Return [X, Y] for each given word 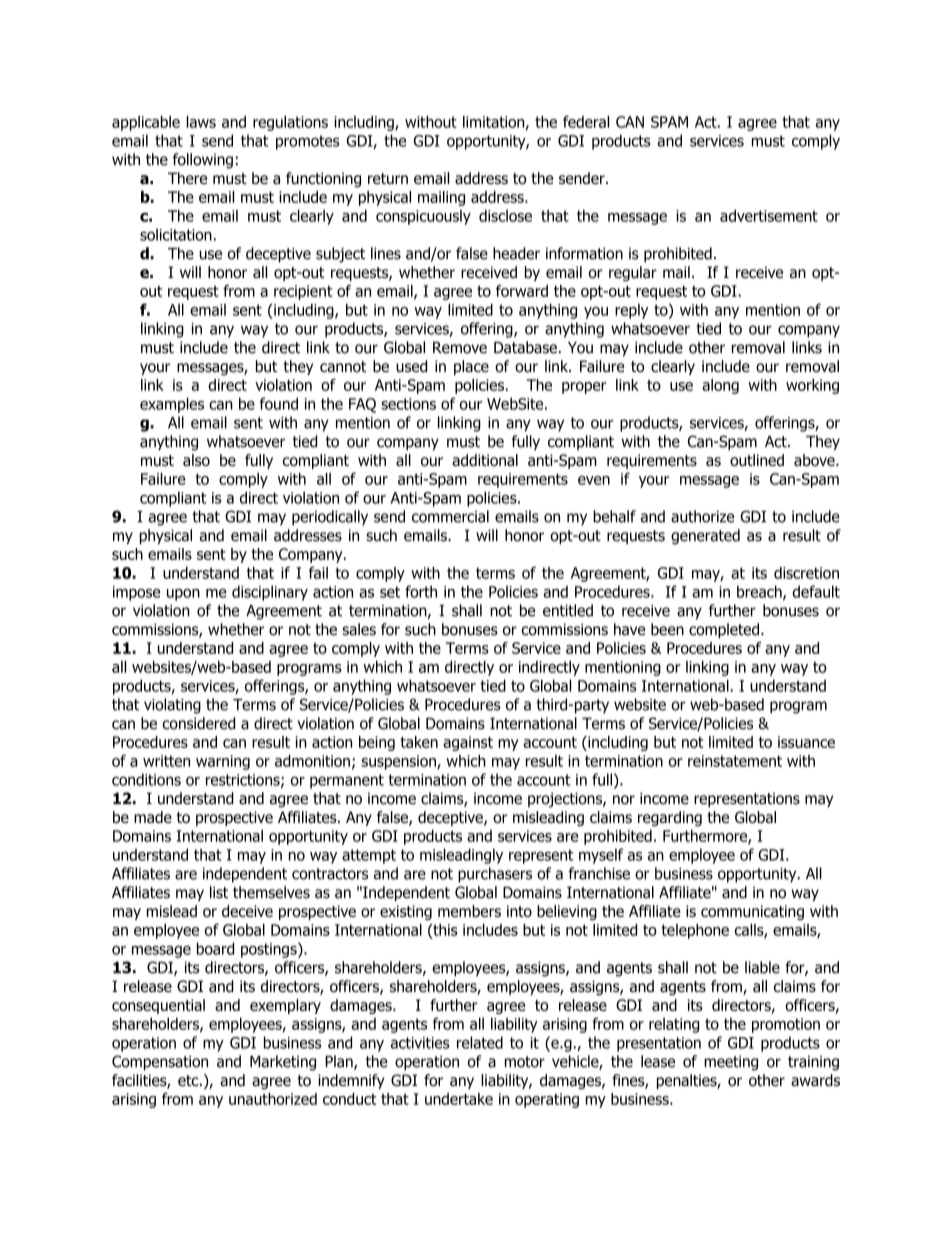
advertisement [769, 215]
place [471, 367]
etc [189, 1080]
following [203, 161]
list [219, 892]
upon [183, 595]
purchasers [495, 875]
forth [421, 591]
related [480, 1042]
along [720, 386]
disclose [505, 215]
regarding [670, 818]
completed [724, 630]
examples [172, 405]
